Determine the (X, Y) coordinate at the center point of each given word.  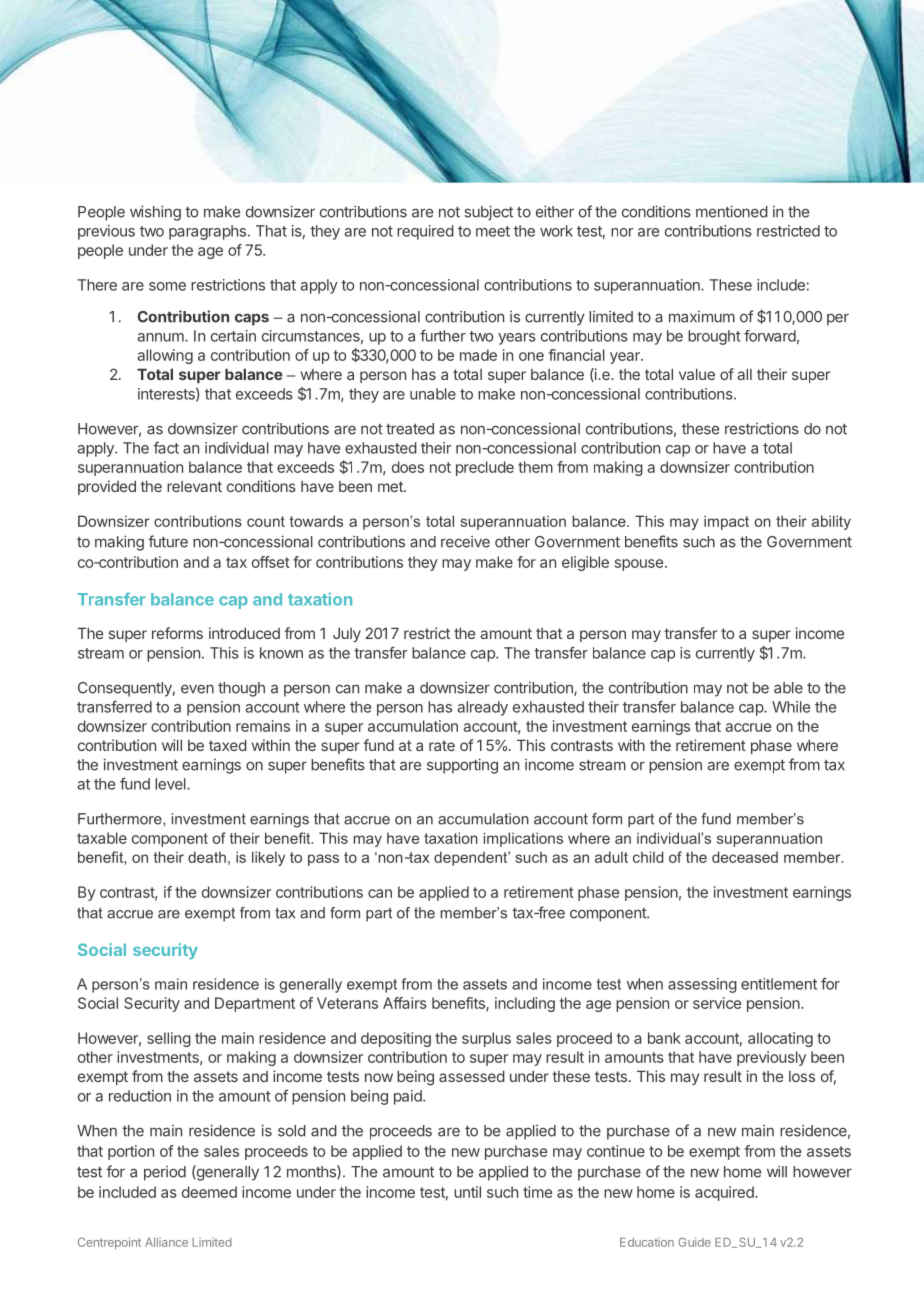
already (482, 708)
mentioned (732, 211)
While (791, 707)
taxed (228, 745)
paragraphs (207, 232)
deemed (209, 1192)
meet (493, 231)
